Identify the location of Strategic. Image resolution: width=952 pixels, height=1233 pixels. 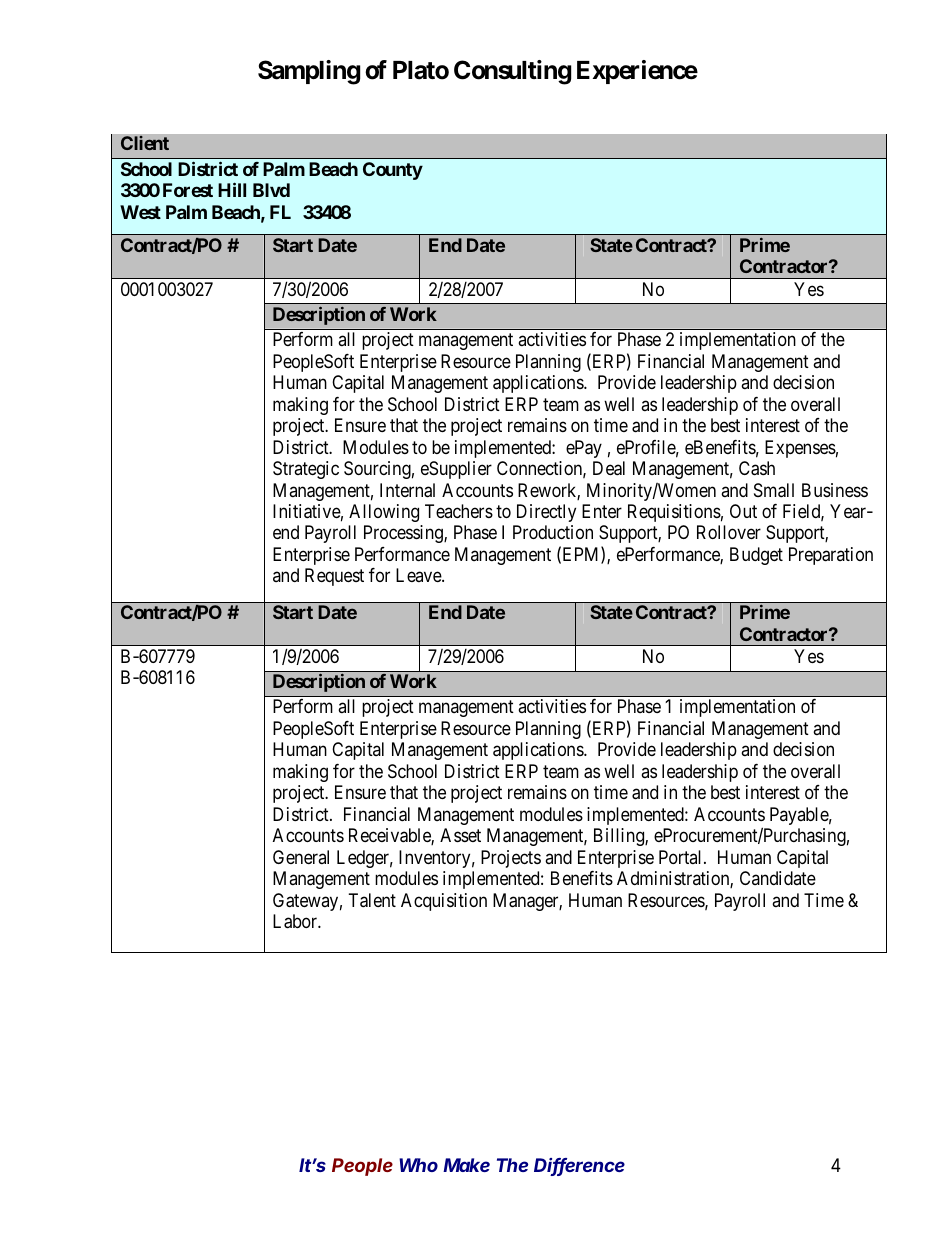
(306, 470).
